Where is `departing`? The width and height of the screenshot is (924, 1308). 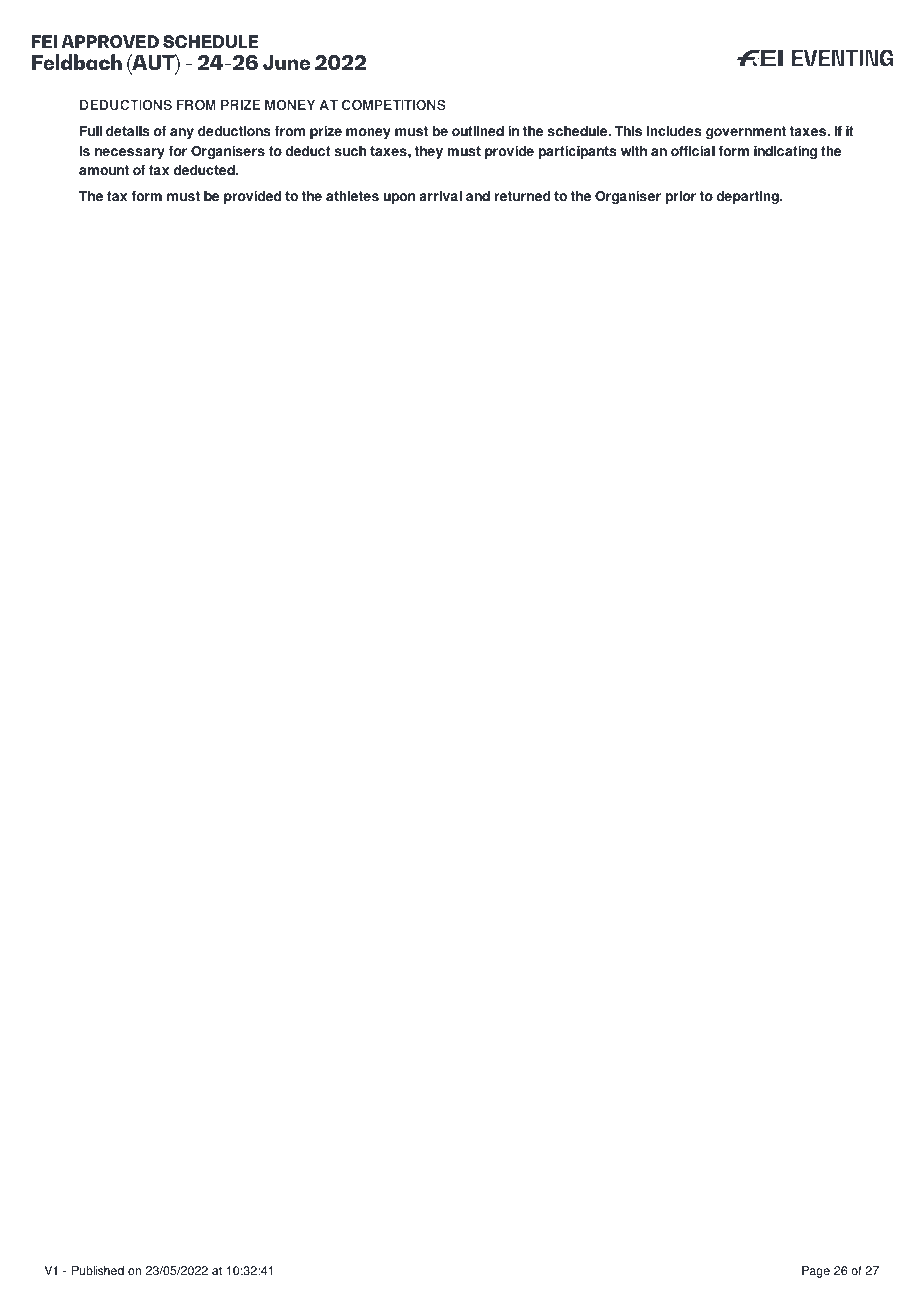 departing is located at coordinates (748, 197).
